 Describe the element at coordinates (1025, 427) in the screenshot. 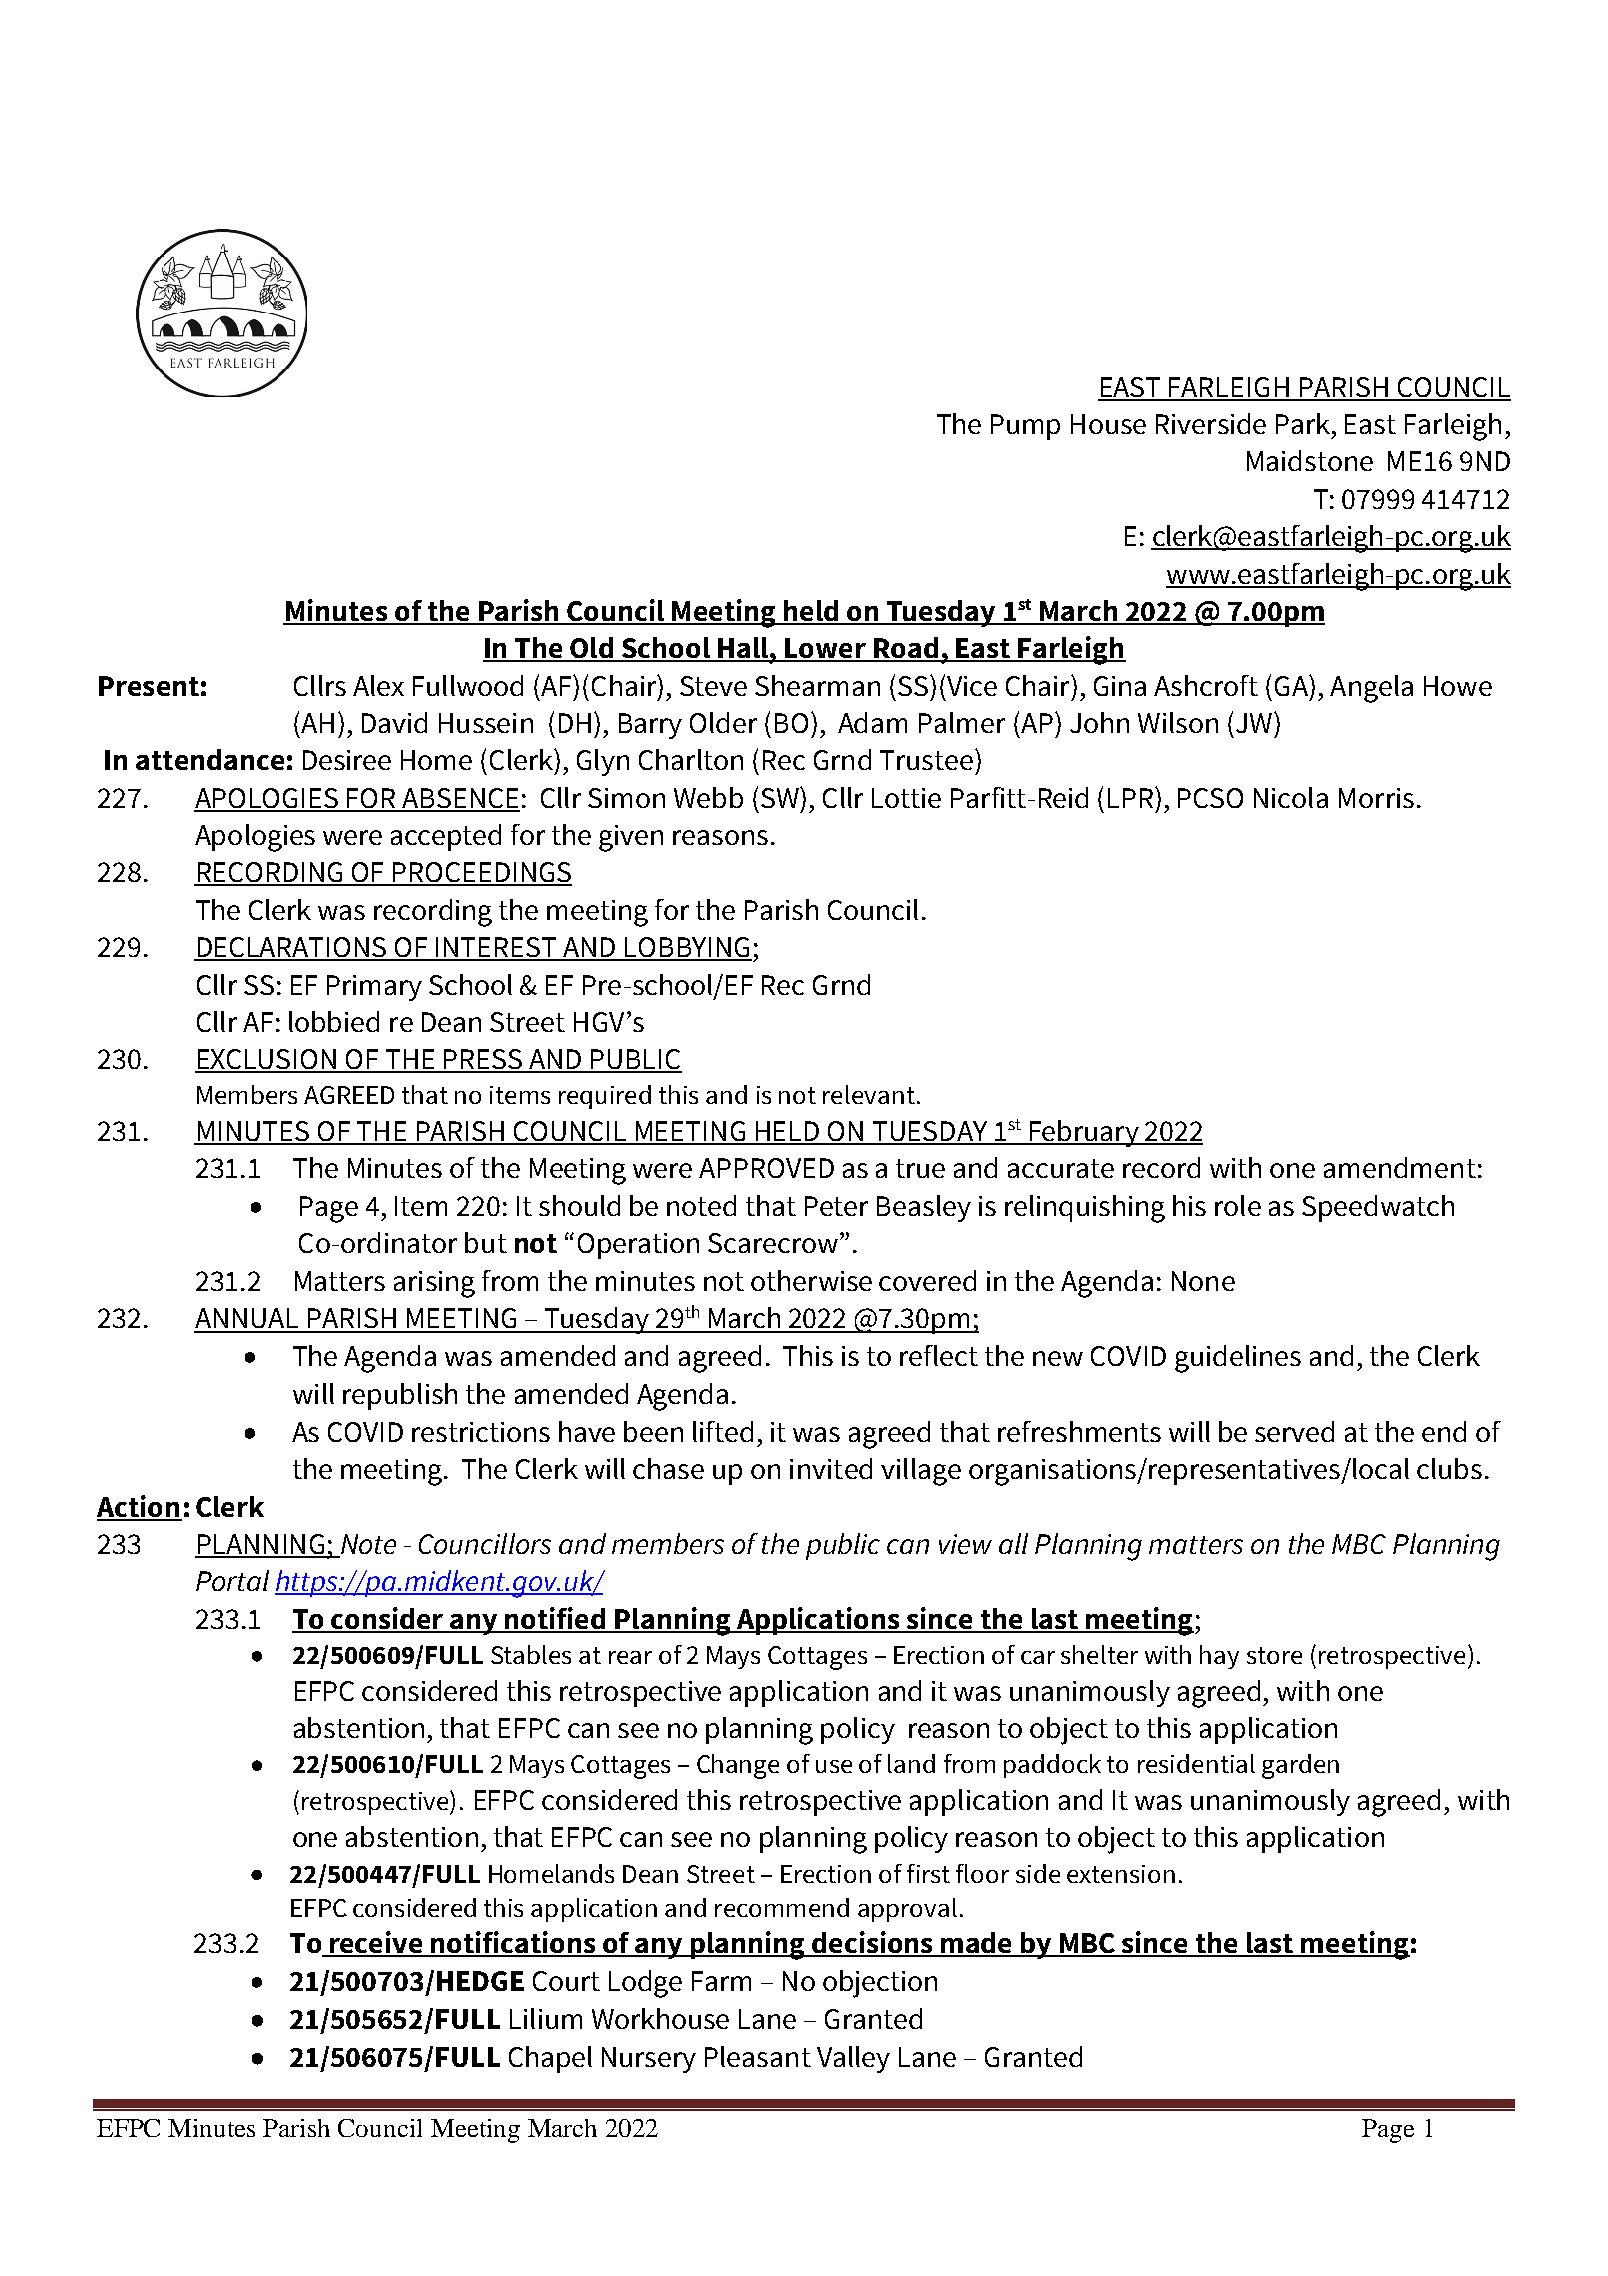

I see `Pump` at that location.
